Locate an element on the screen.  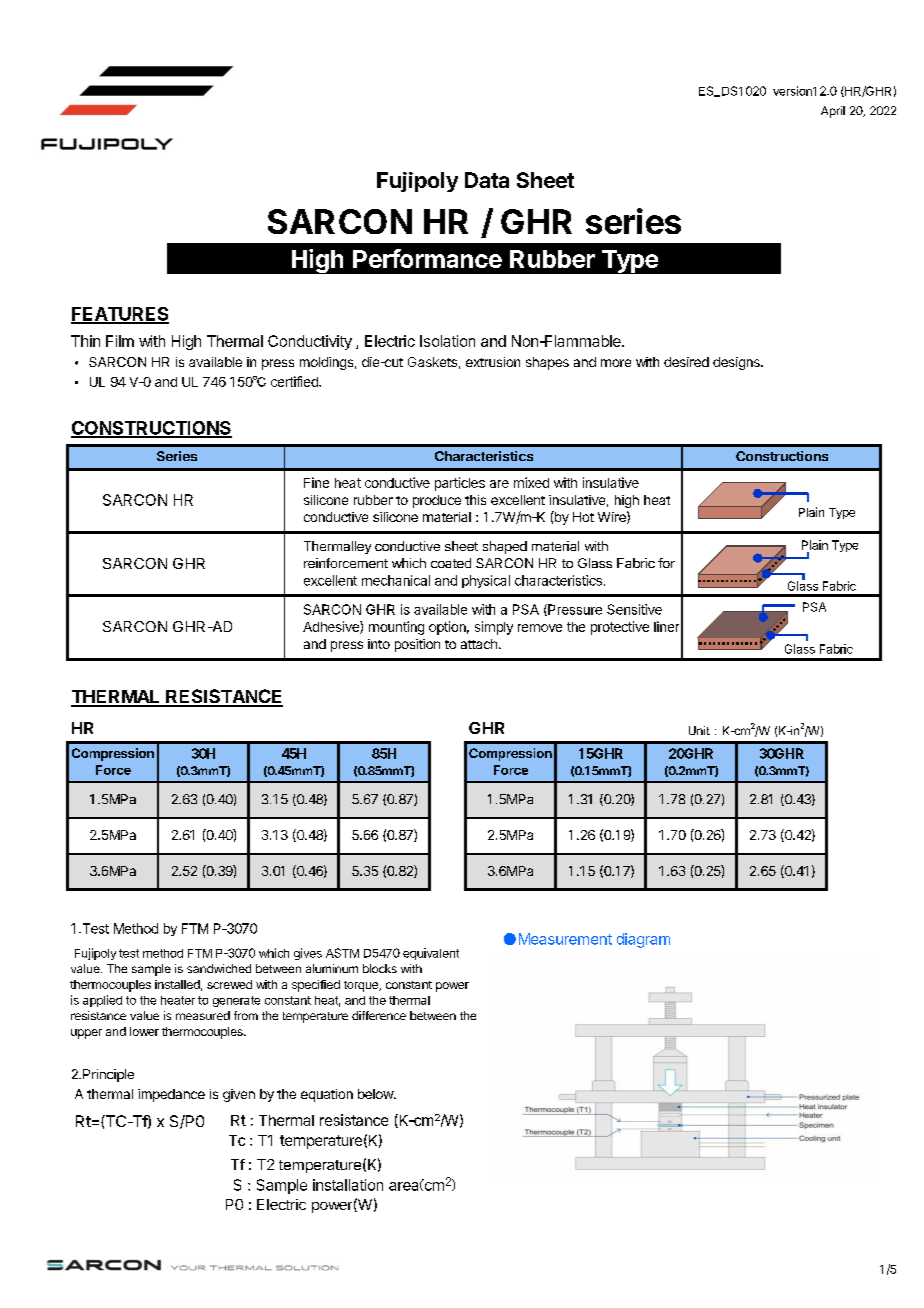
attach is located at coordinates (479, 644).
